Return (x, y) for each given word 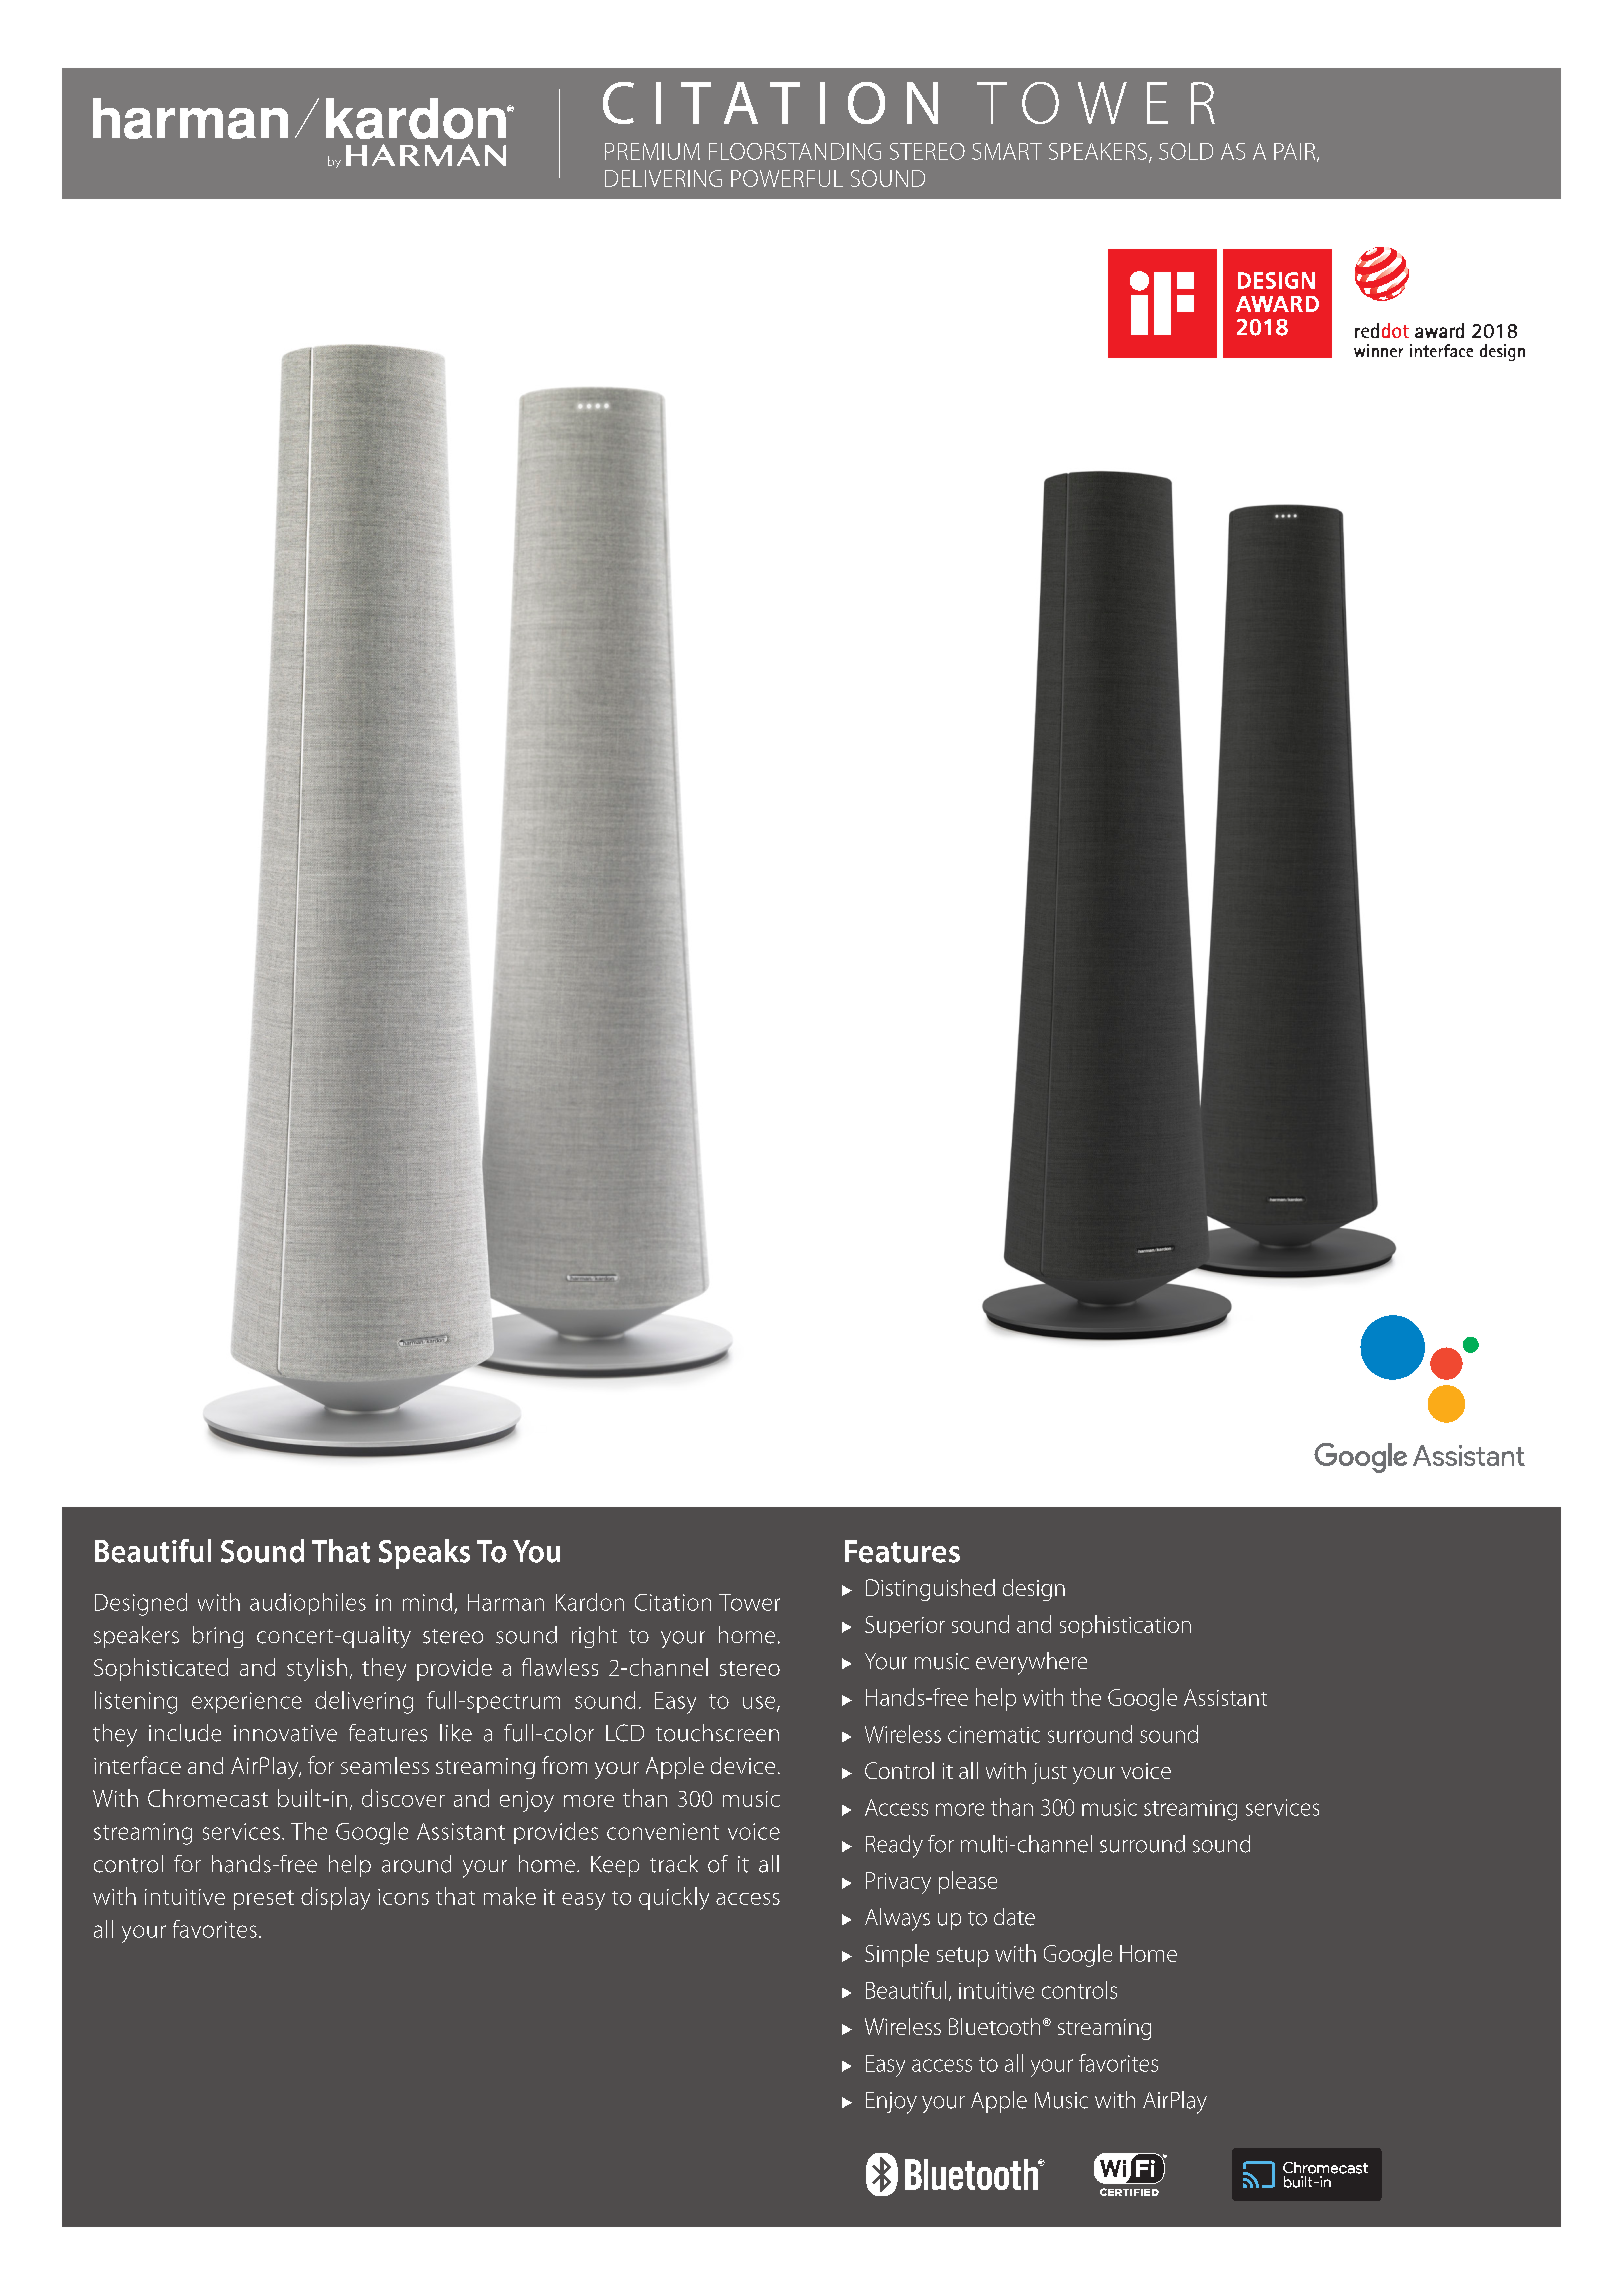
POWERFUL (787, 178)
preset (264, 1900)
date (1014, 1917)
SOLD (1186, 151)
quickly (674, 1898)
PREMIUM (652, 151)
